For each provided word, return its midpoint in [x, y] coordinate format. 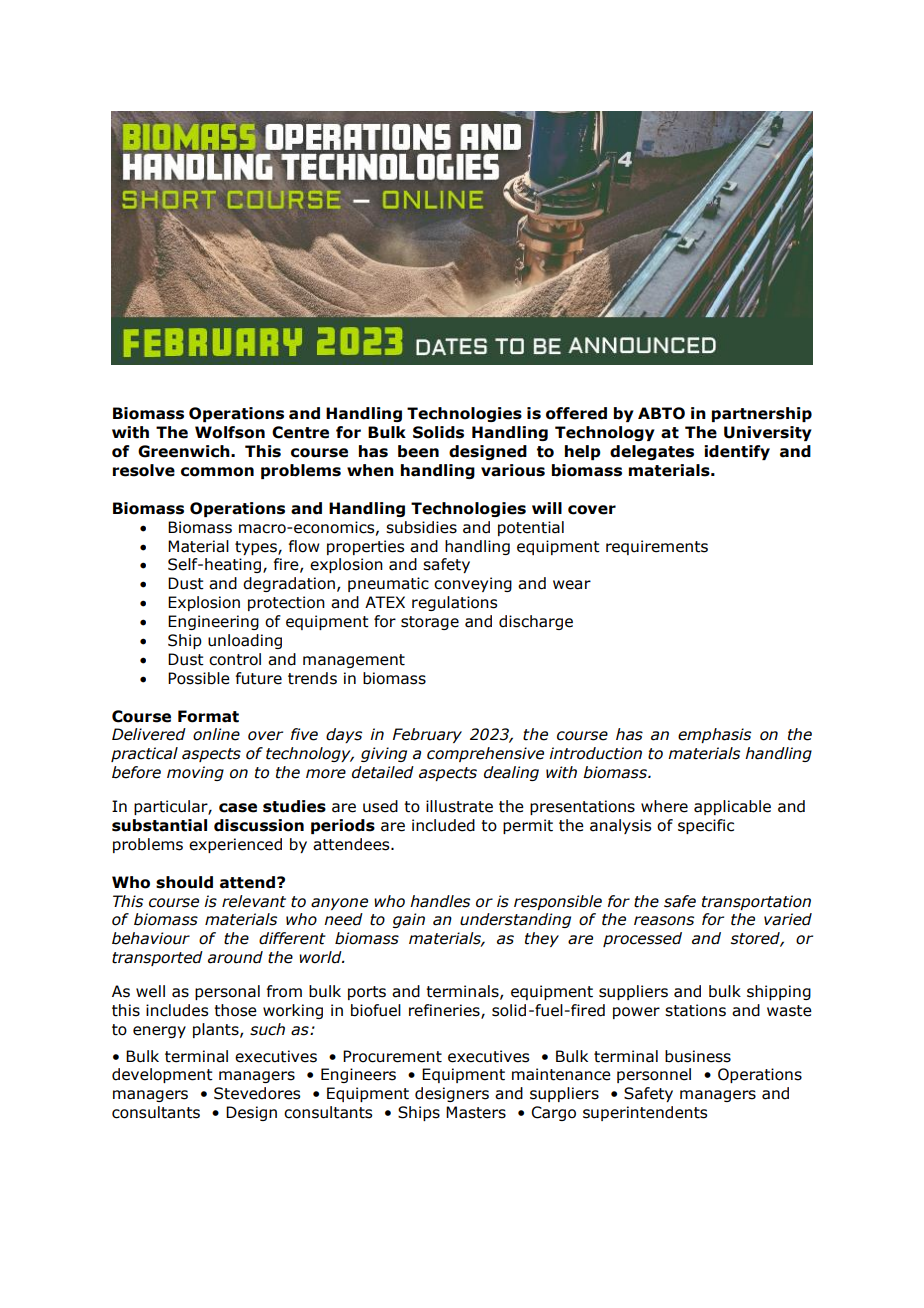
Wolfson [230, 432]
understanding [515, 920]
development [162, 1075]
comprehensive [485, 754]
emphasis [714, 735]
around [235, 957]
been [418, 451]
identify [737, 452]
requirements [657, 547]
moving [195, 773]
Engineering [213, 622]
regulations [454, 603]
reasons [664, 921]
